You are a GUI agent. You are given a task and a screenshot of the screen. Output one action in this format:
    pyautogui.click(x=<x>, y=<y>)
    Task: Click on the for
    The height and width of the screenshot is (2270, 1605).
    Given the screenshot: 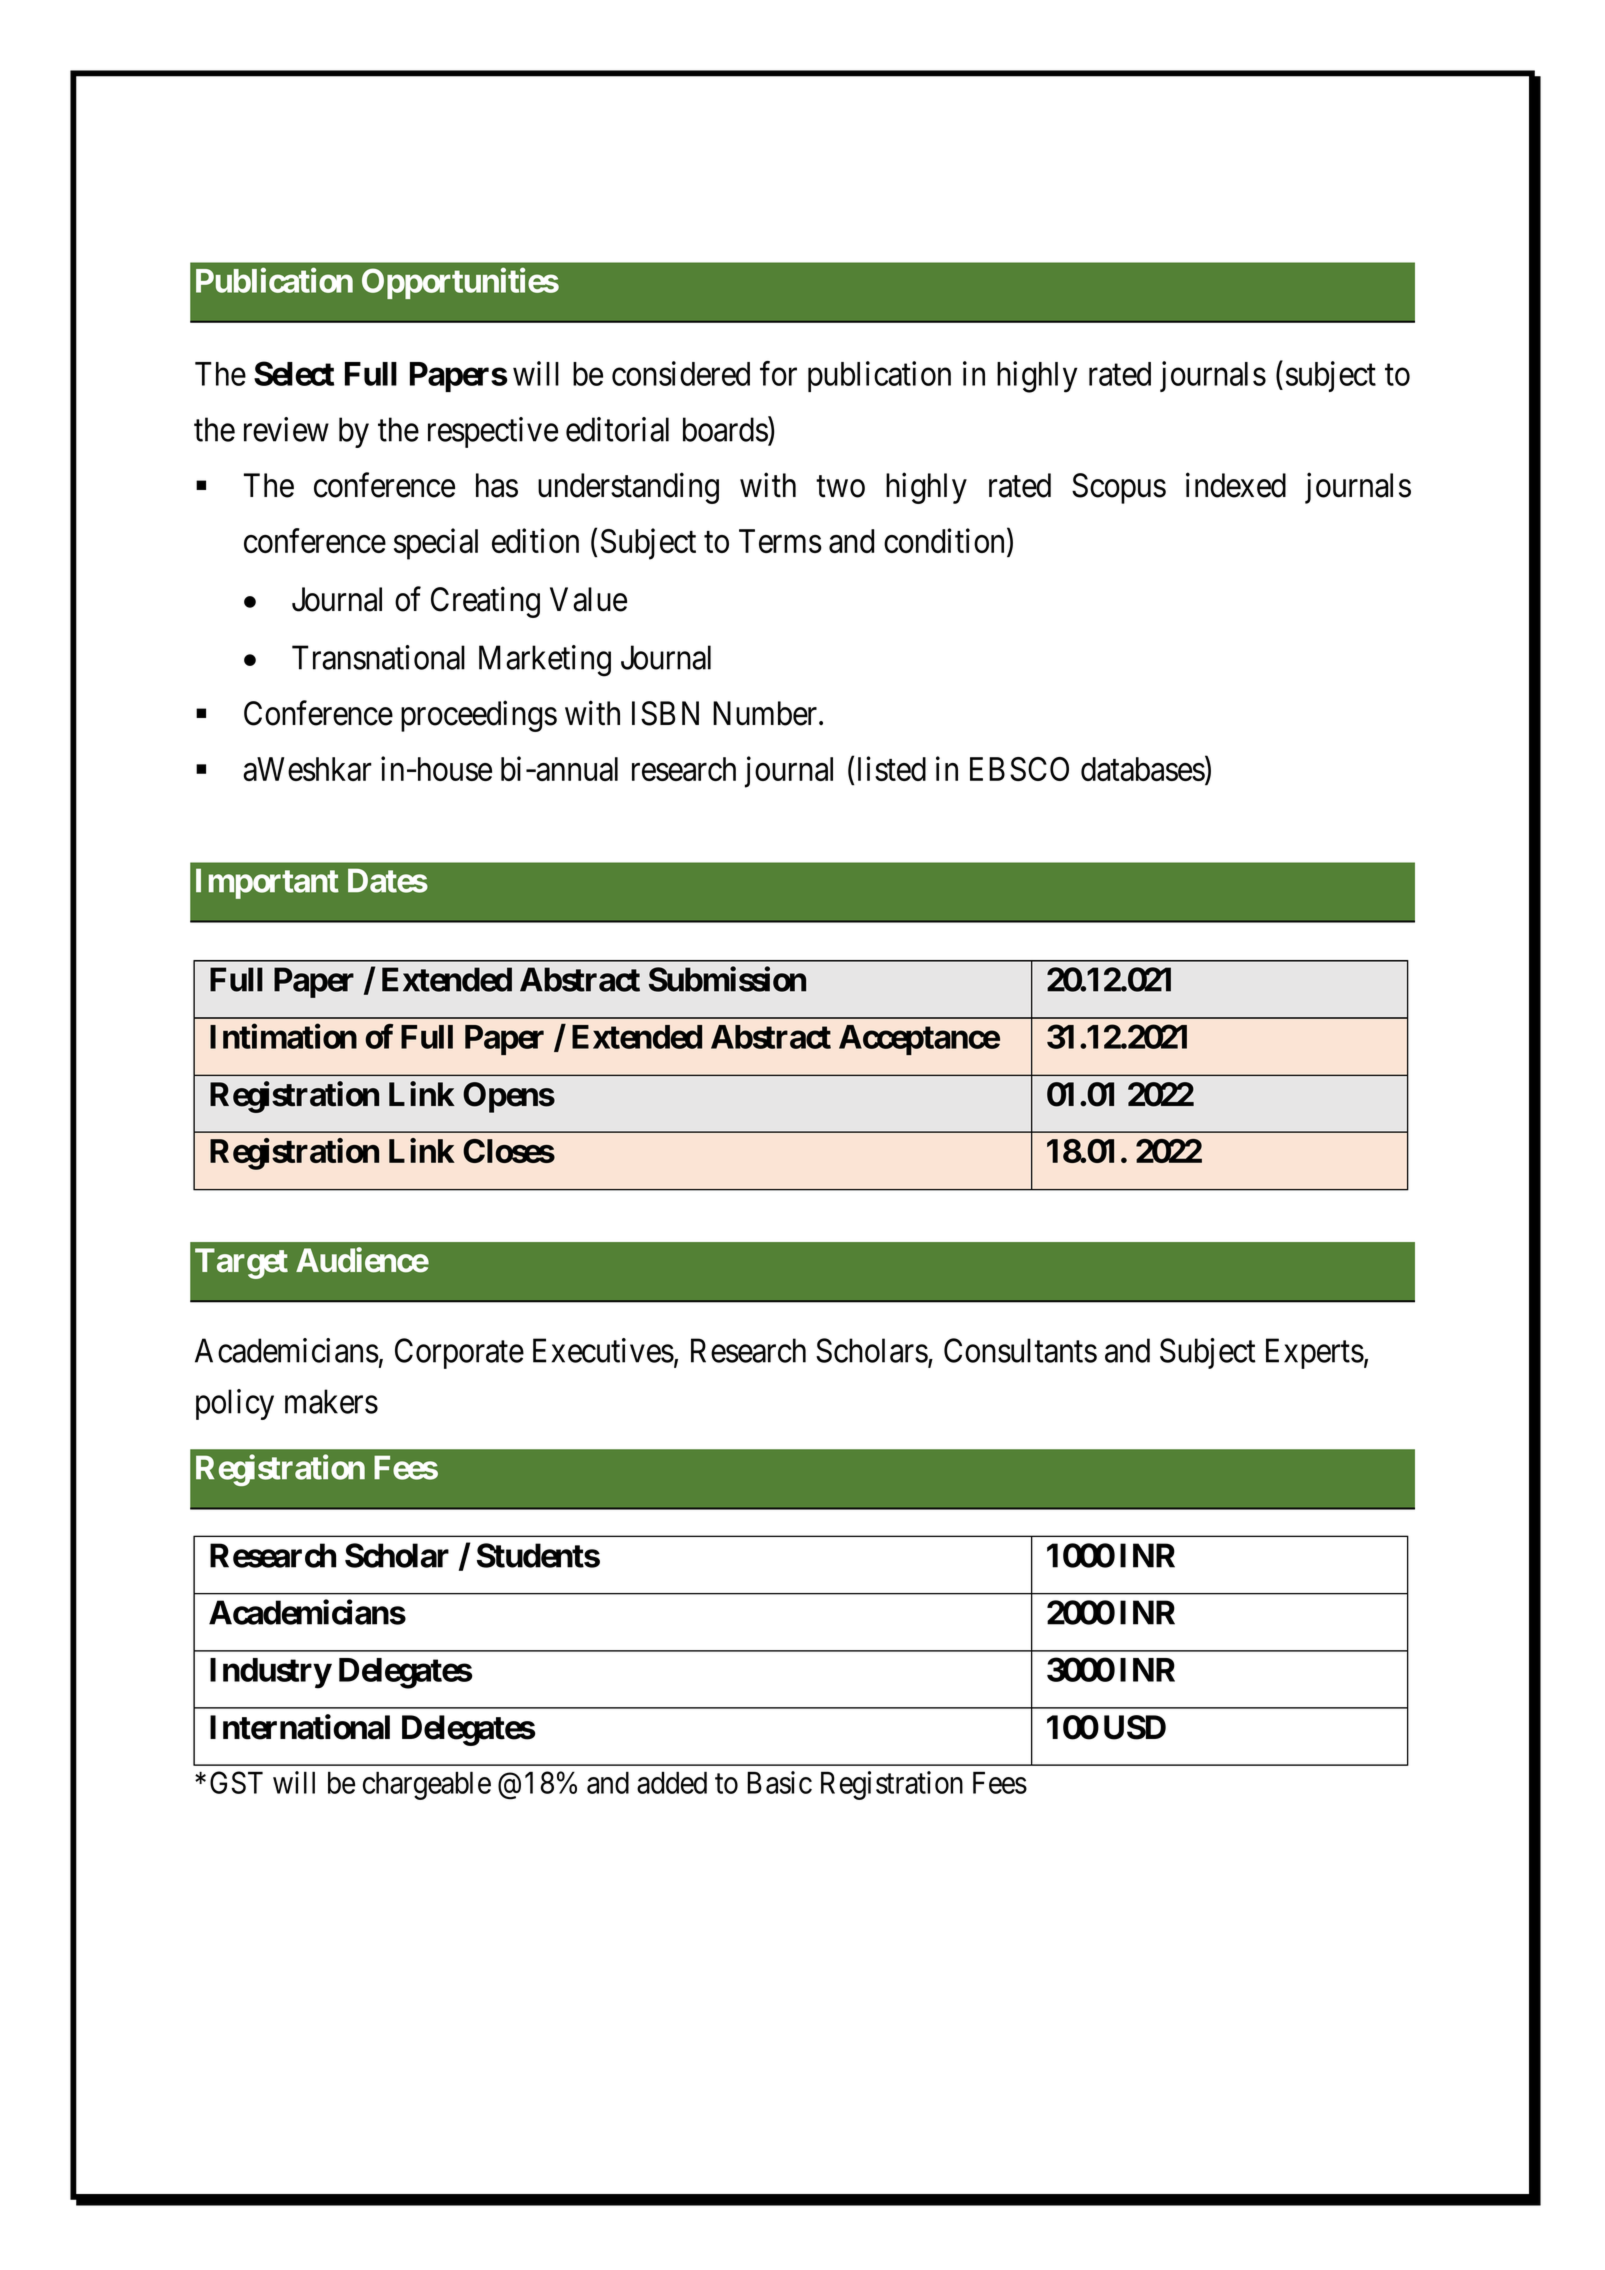 What is the action you would take?
    pyautogui.click(x=778, y=373)
